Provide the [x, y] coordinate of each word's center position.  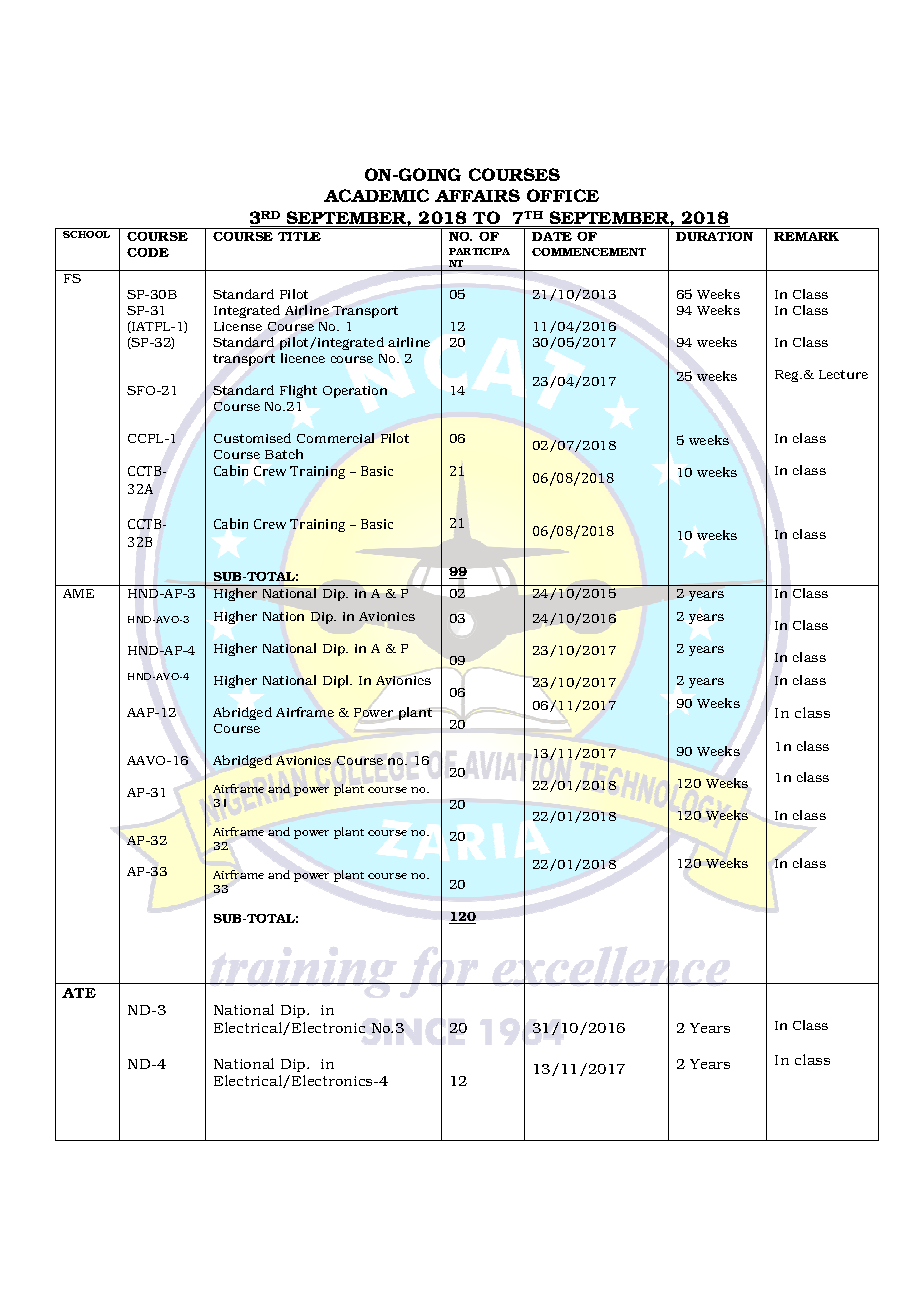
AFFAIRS [477, 195]
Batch [284, 454]
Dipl [337, 681]
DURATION [714, 236]
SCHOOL [86, 234]
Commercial [335, 438]
